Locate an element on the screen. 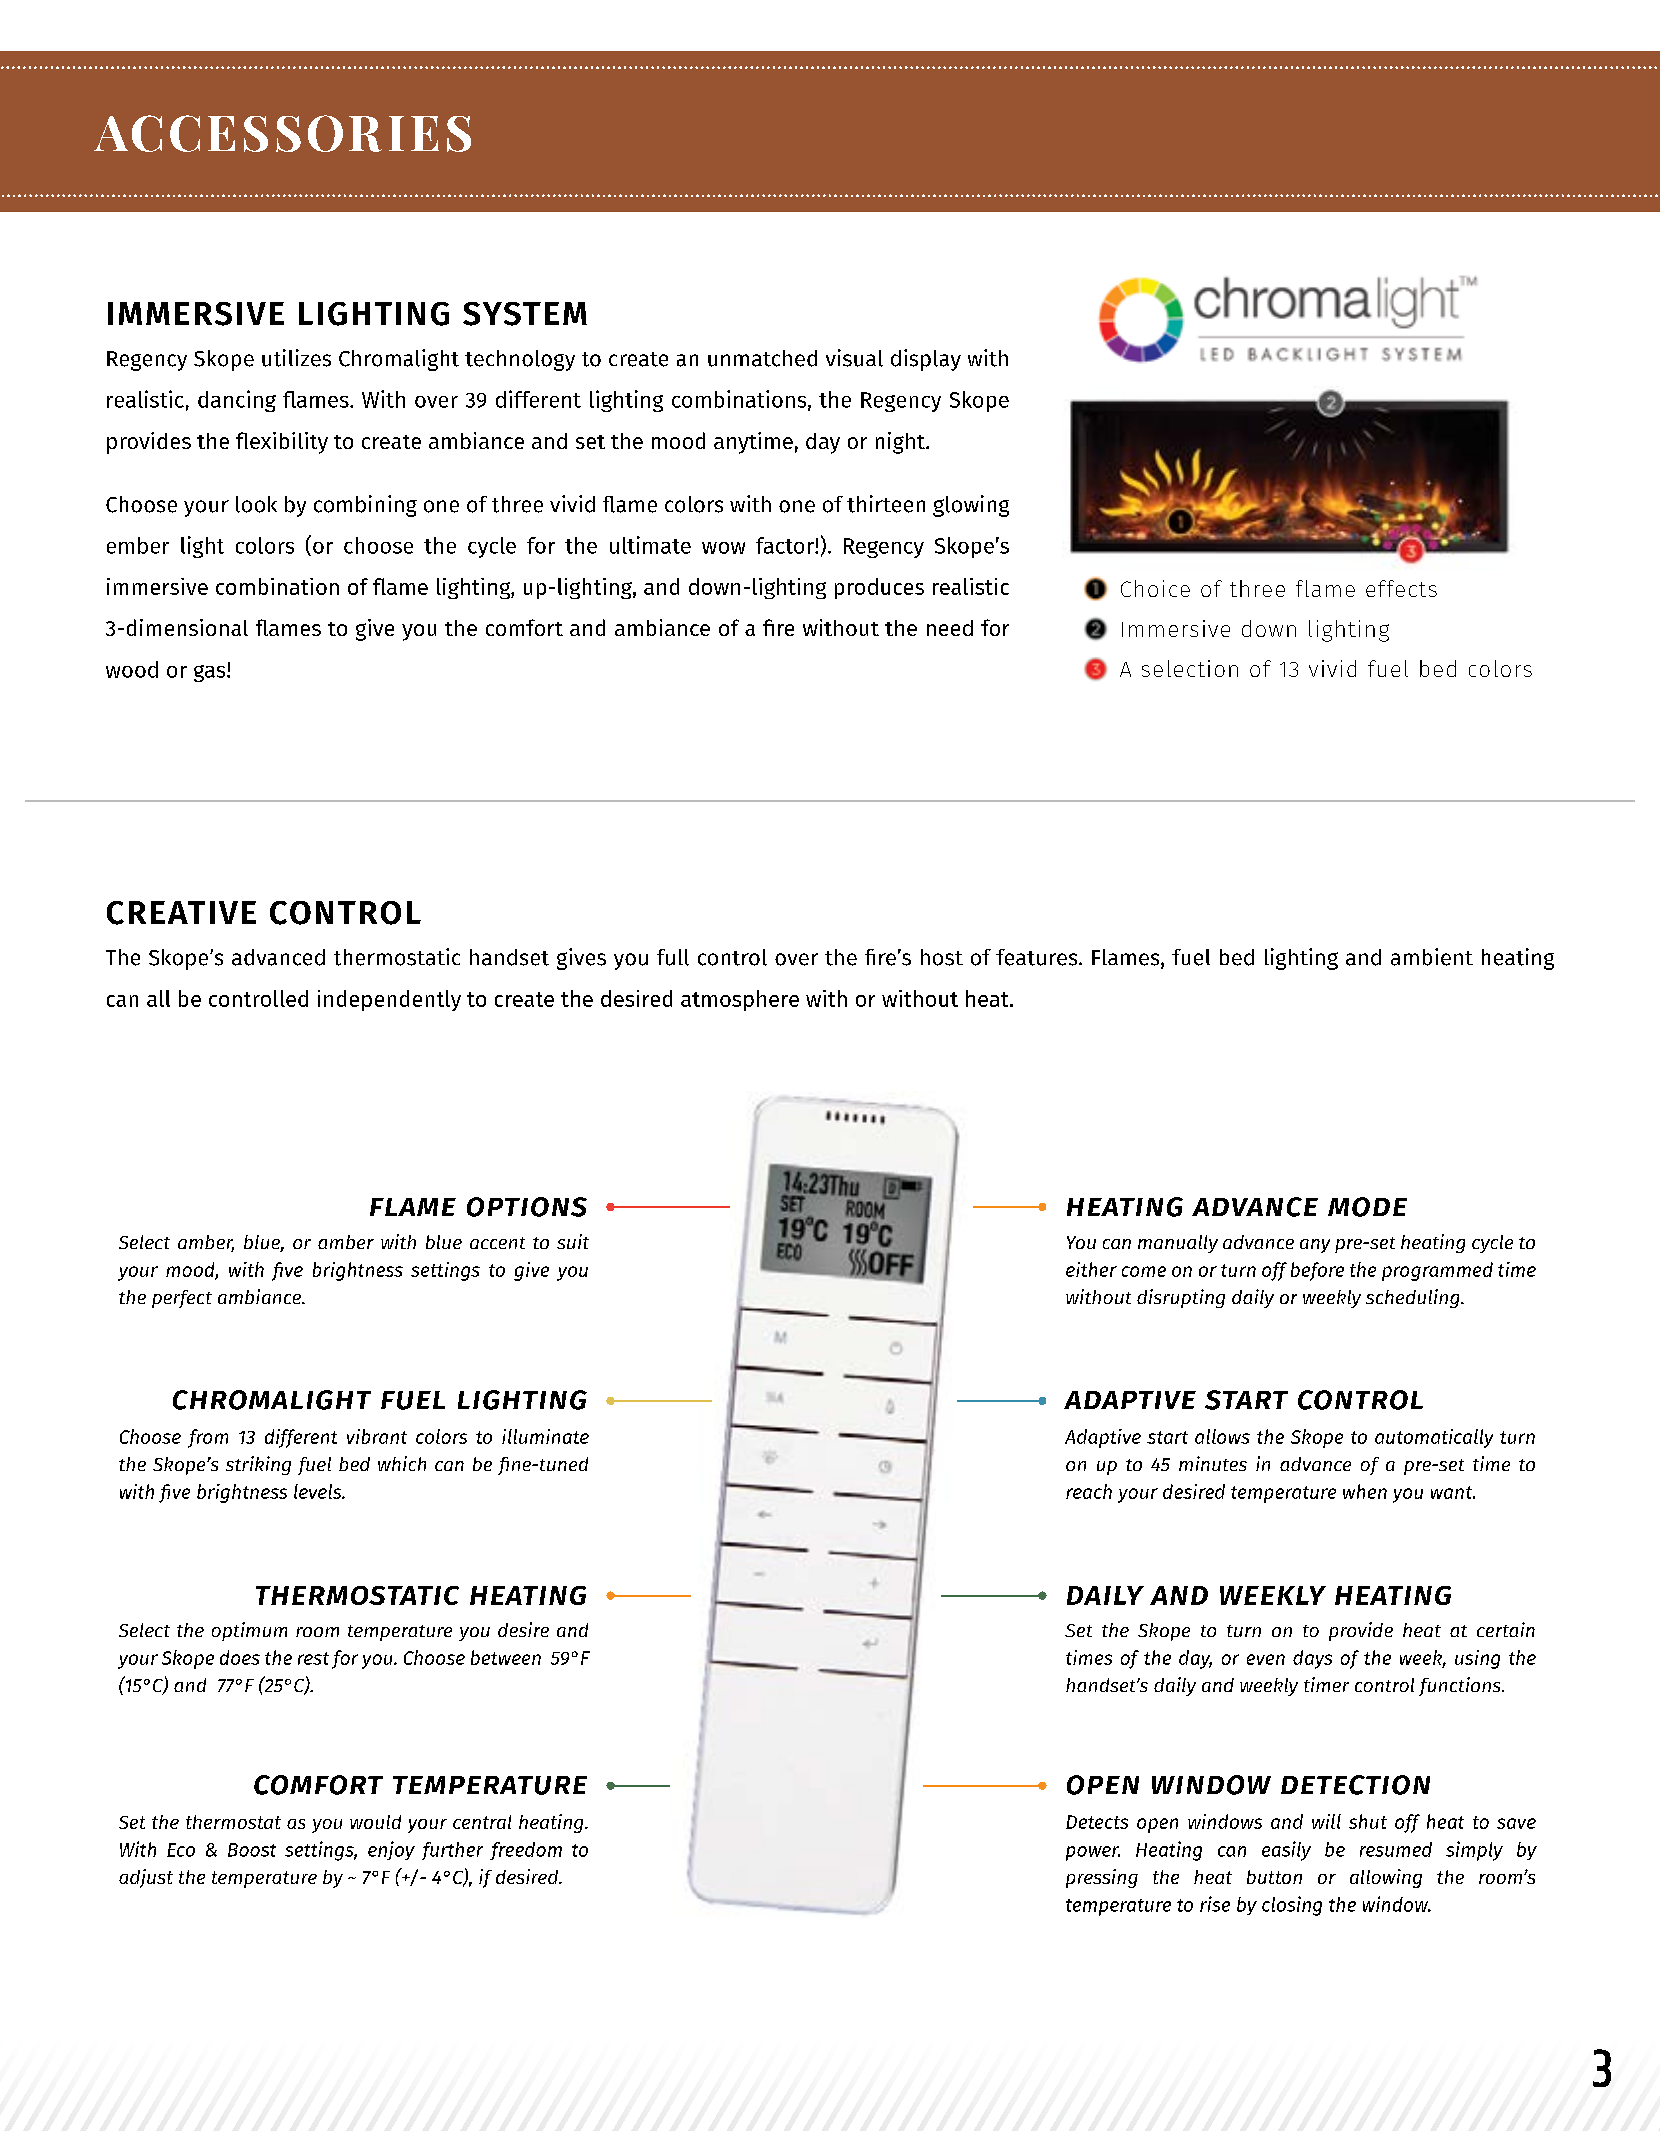  power is located at coordinates (1093, 1853).
